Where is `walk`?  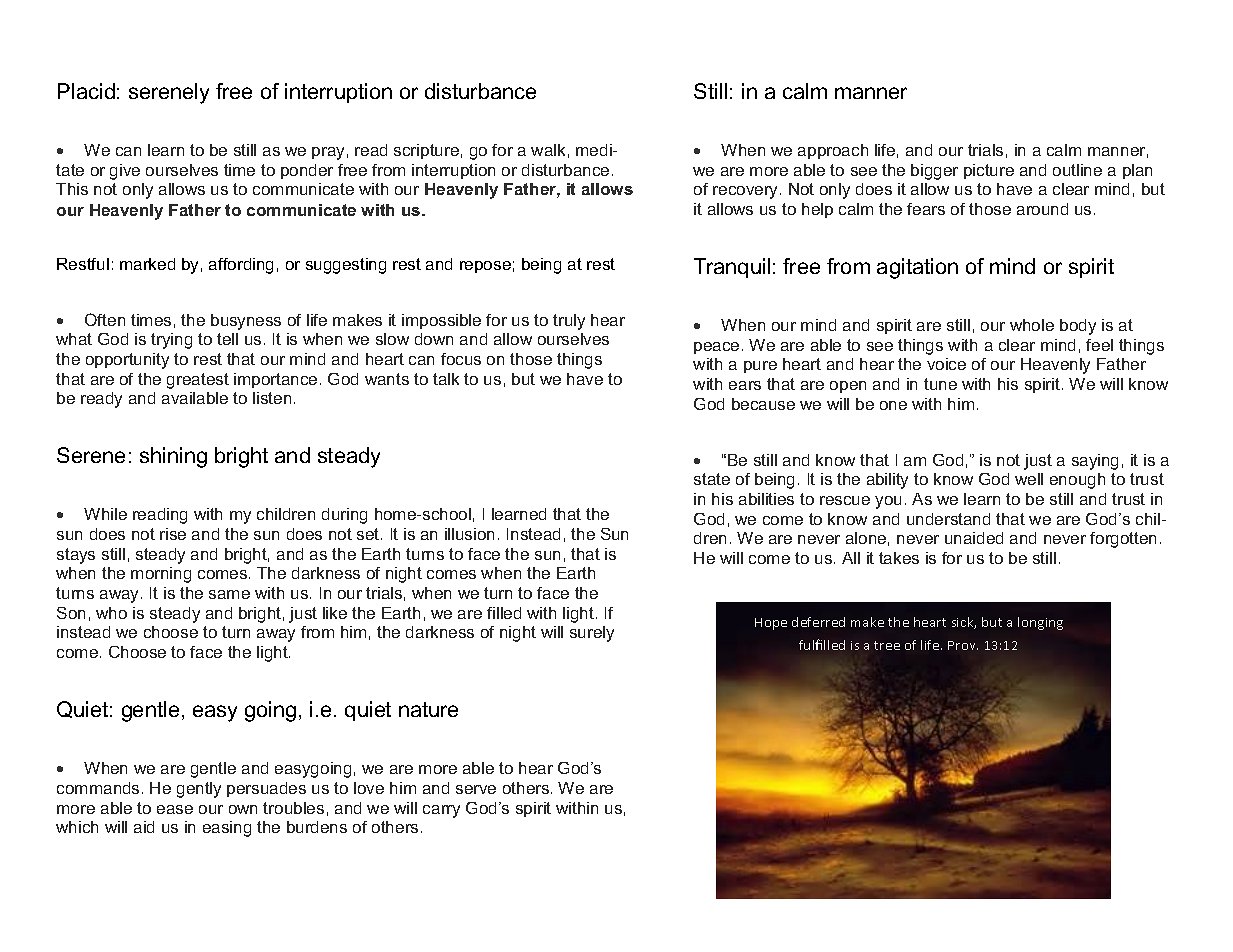 walk is located at coordinates (548, 150).
